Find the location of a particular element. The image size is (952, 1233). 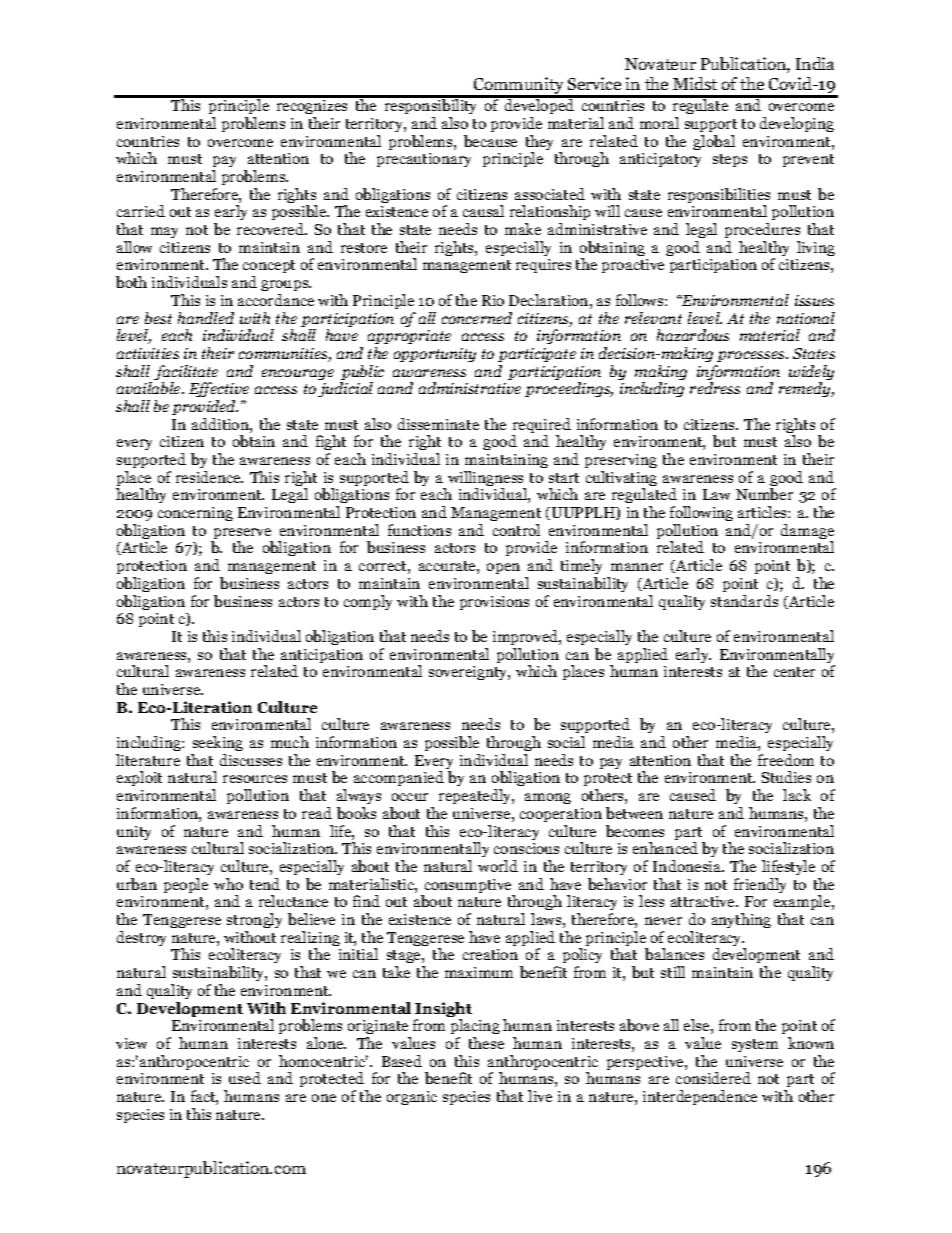

they is located at coordinates (539, 144).
